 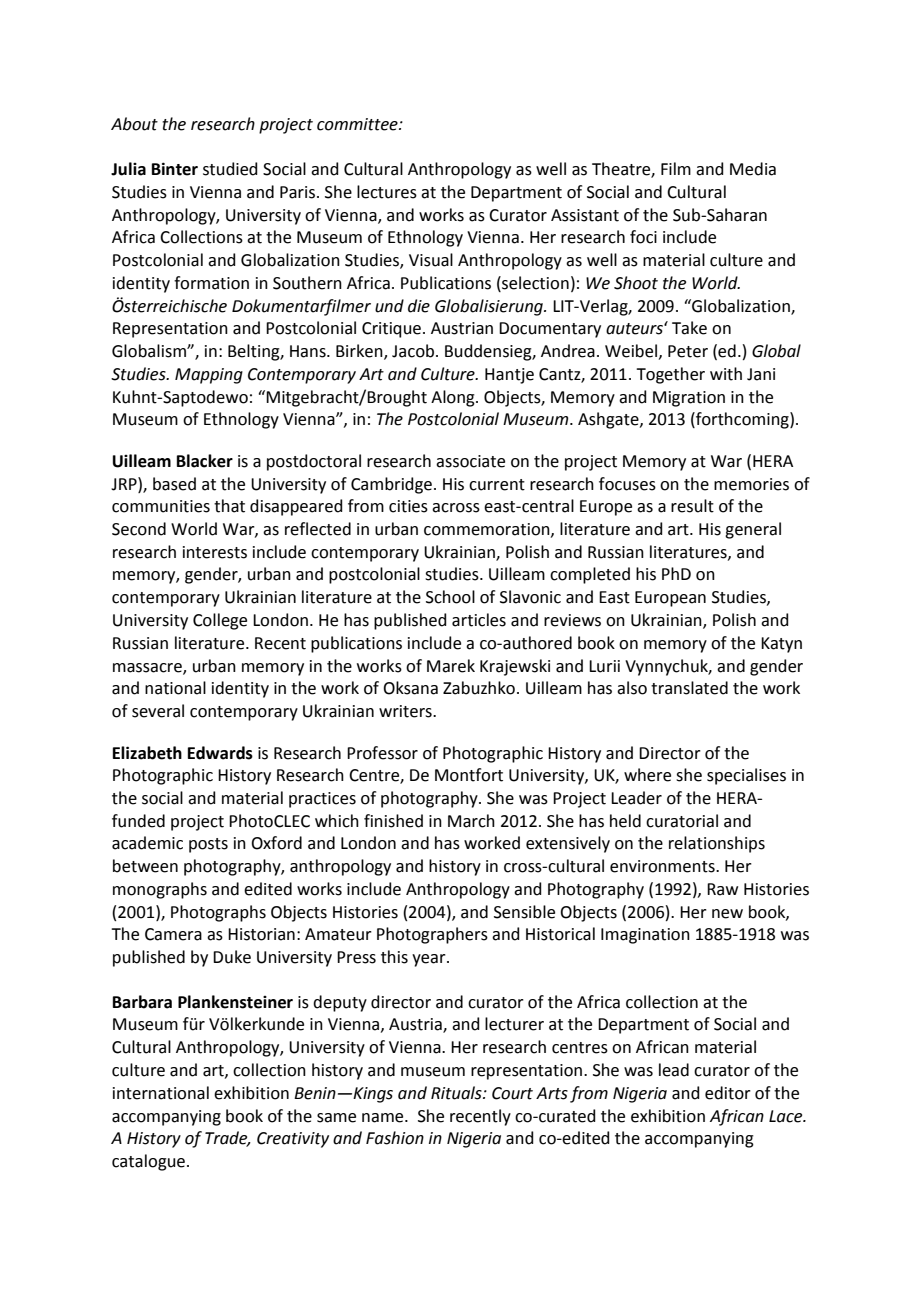 What do you see at coordinates (387, 192) in the image?
I see `lectures` at bounding box center [387, 192].
